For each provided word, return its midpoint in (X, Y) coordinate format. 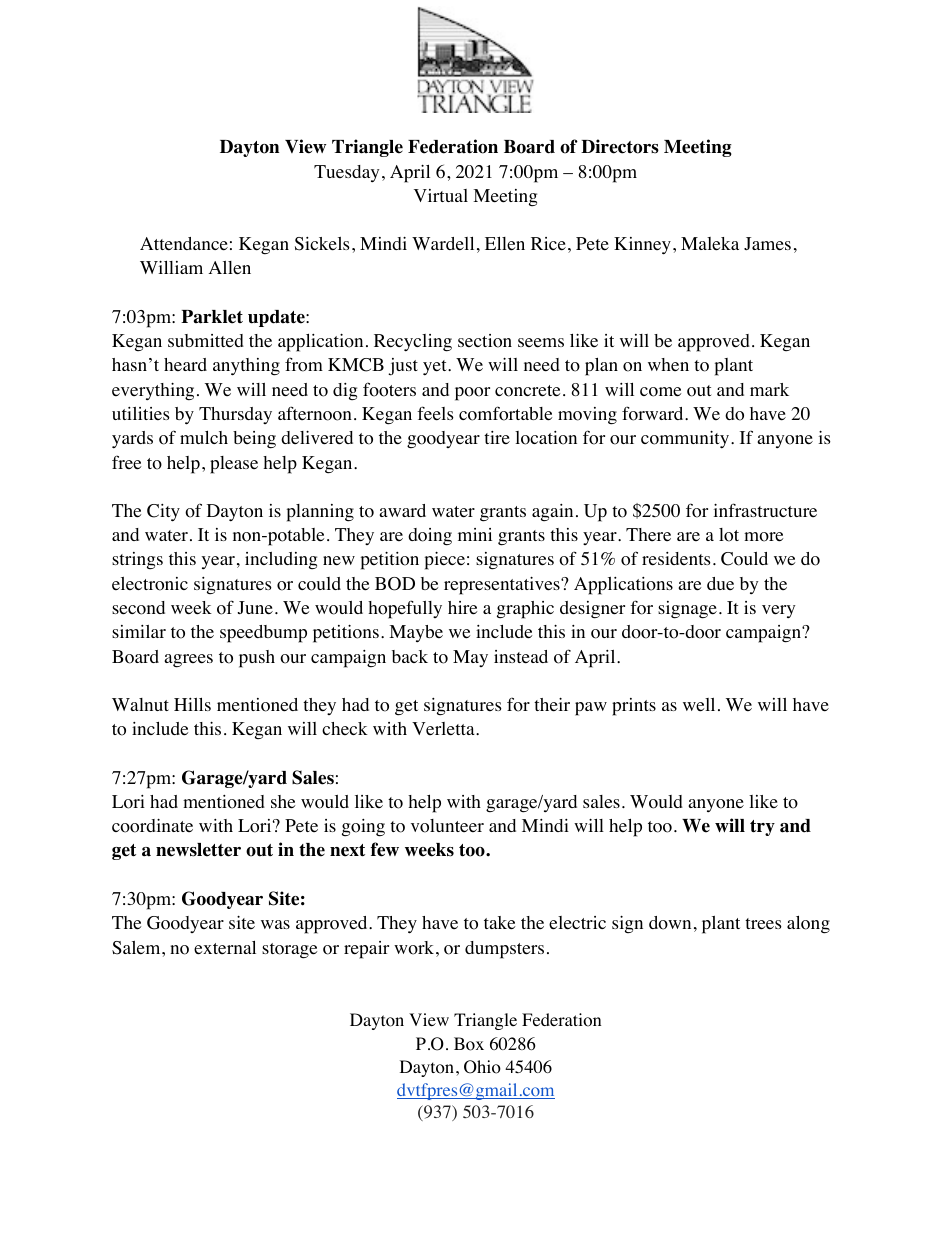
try (762, 828)
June (255, 608)
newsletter (198, 850)
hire (462, 608)
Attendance (184, 244)
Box (469, 1044)
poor (472, 394)
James (767, 244)
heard (185, 364)
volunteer (447, 826)
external (225, 948)
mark (769, 389)
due (720, 583)
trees (763, 924)
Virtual (441, 195)
